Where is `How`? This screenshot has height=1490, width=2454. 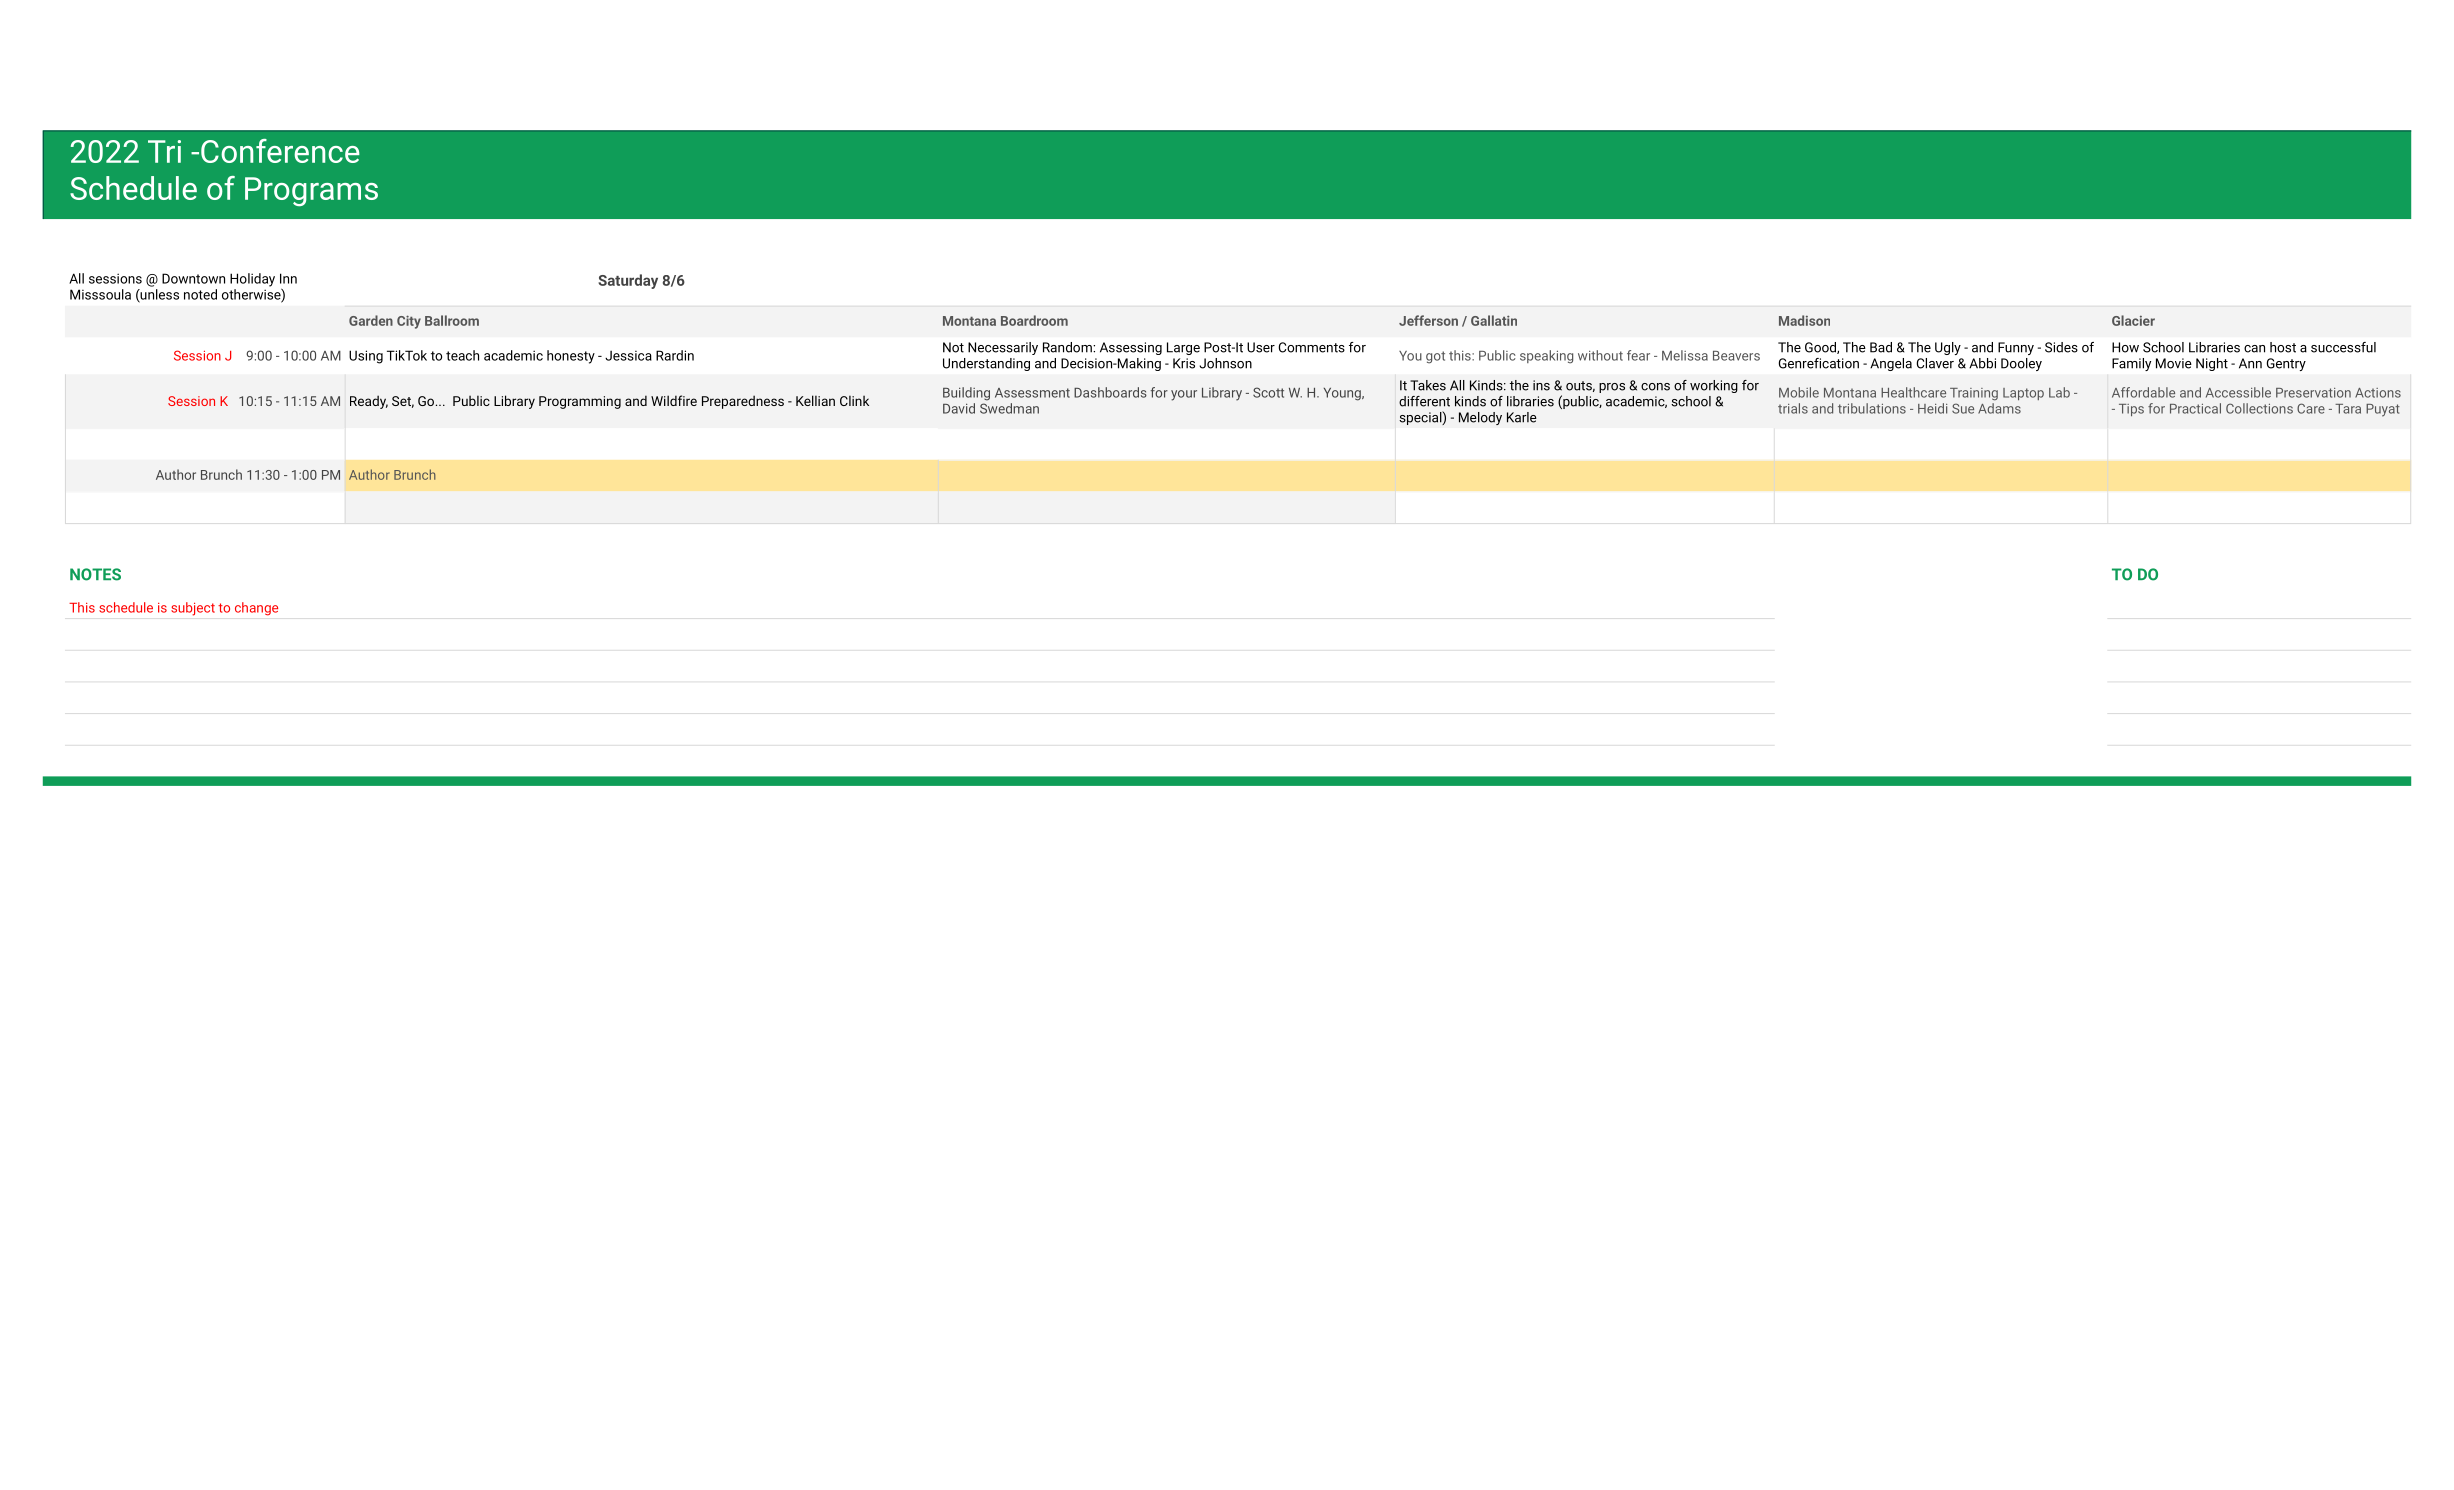 How is located at coordinates (2125, 347).
